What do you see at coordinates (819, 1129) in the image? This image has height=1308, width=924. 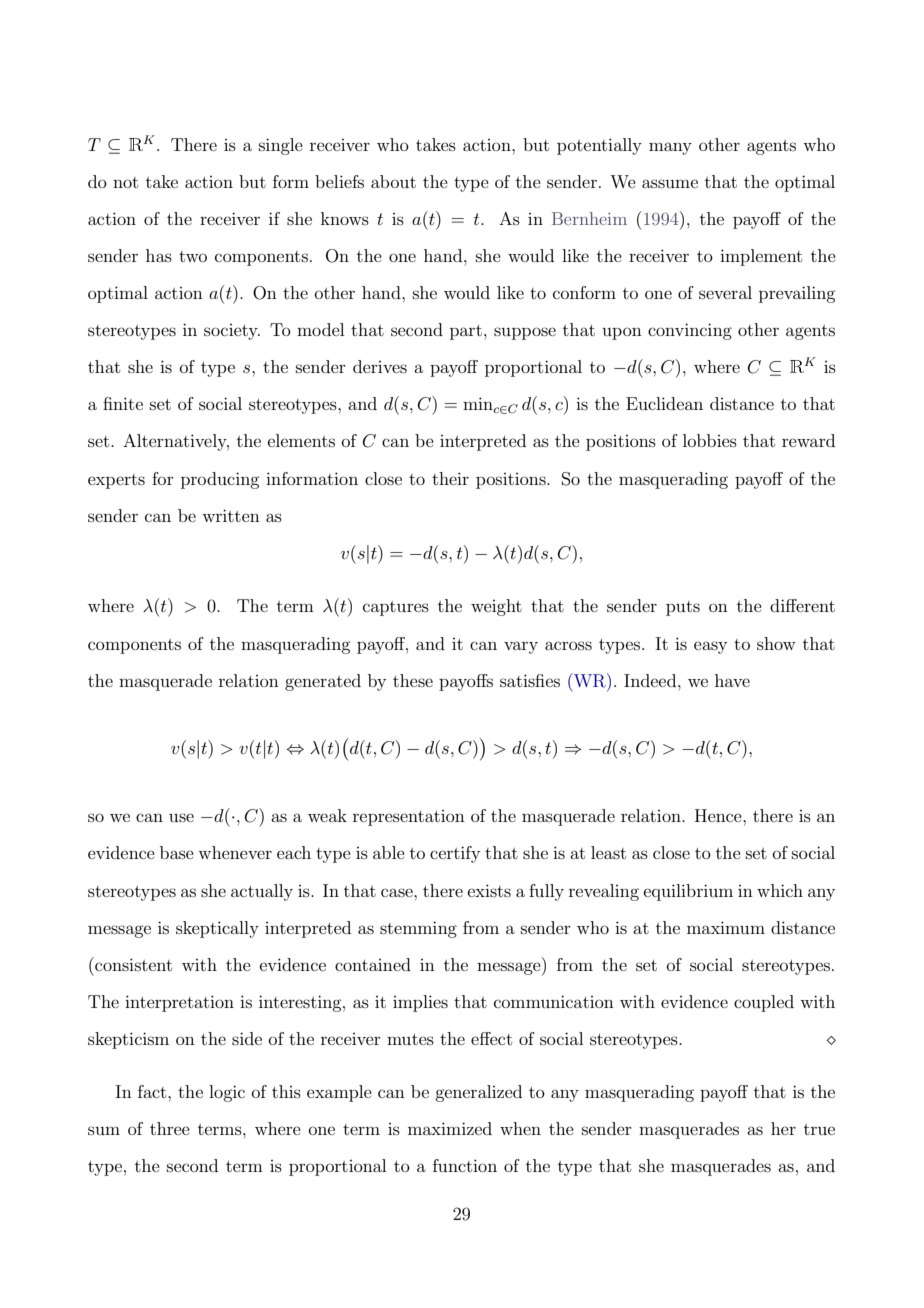 I see `true` at bounding box center [819, 1129].
